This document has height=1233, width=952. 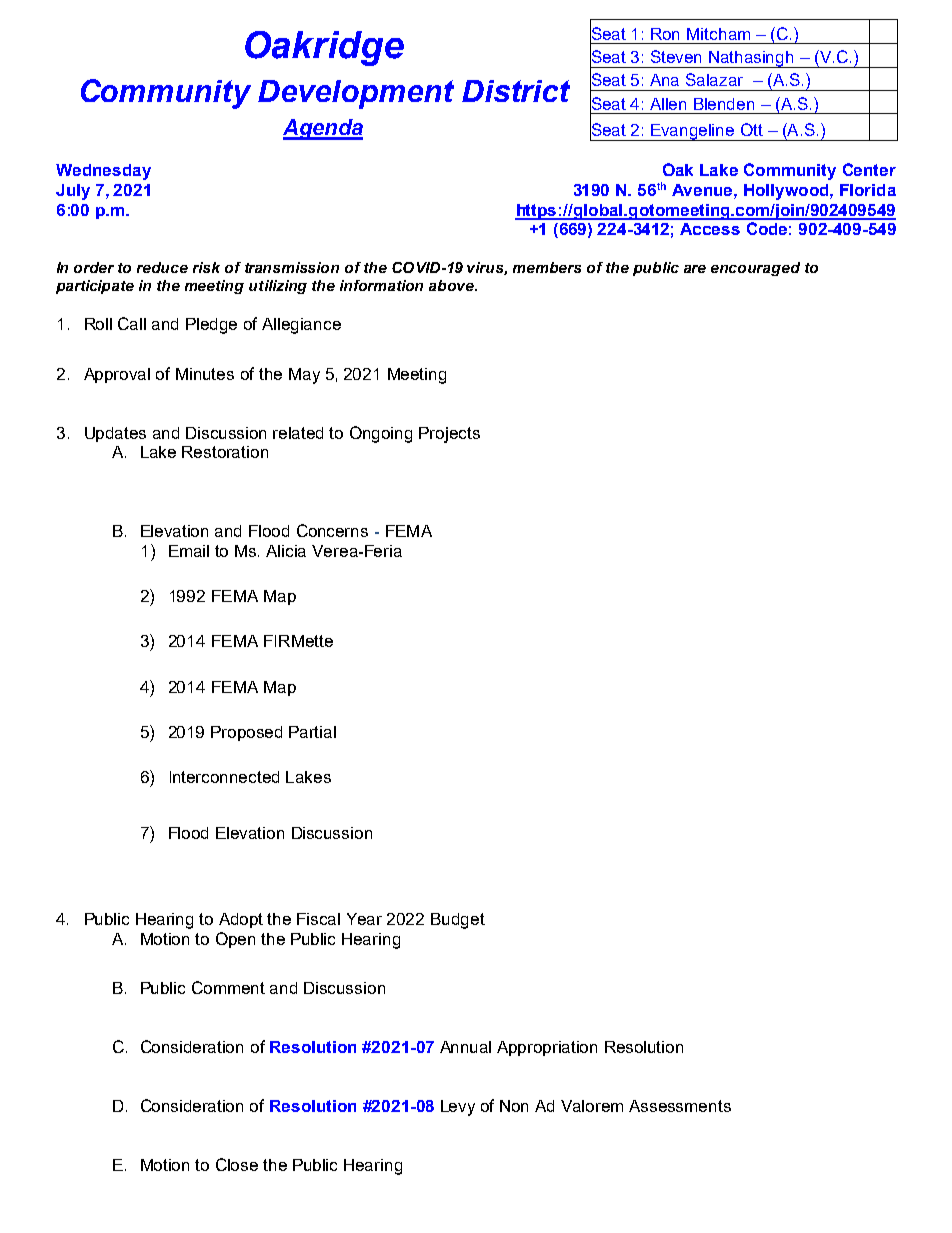 What do you see at coordinates (103, 172) in the document?
I see `Wednesday` at bounding box center [103, 172].
